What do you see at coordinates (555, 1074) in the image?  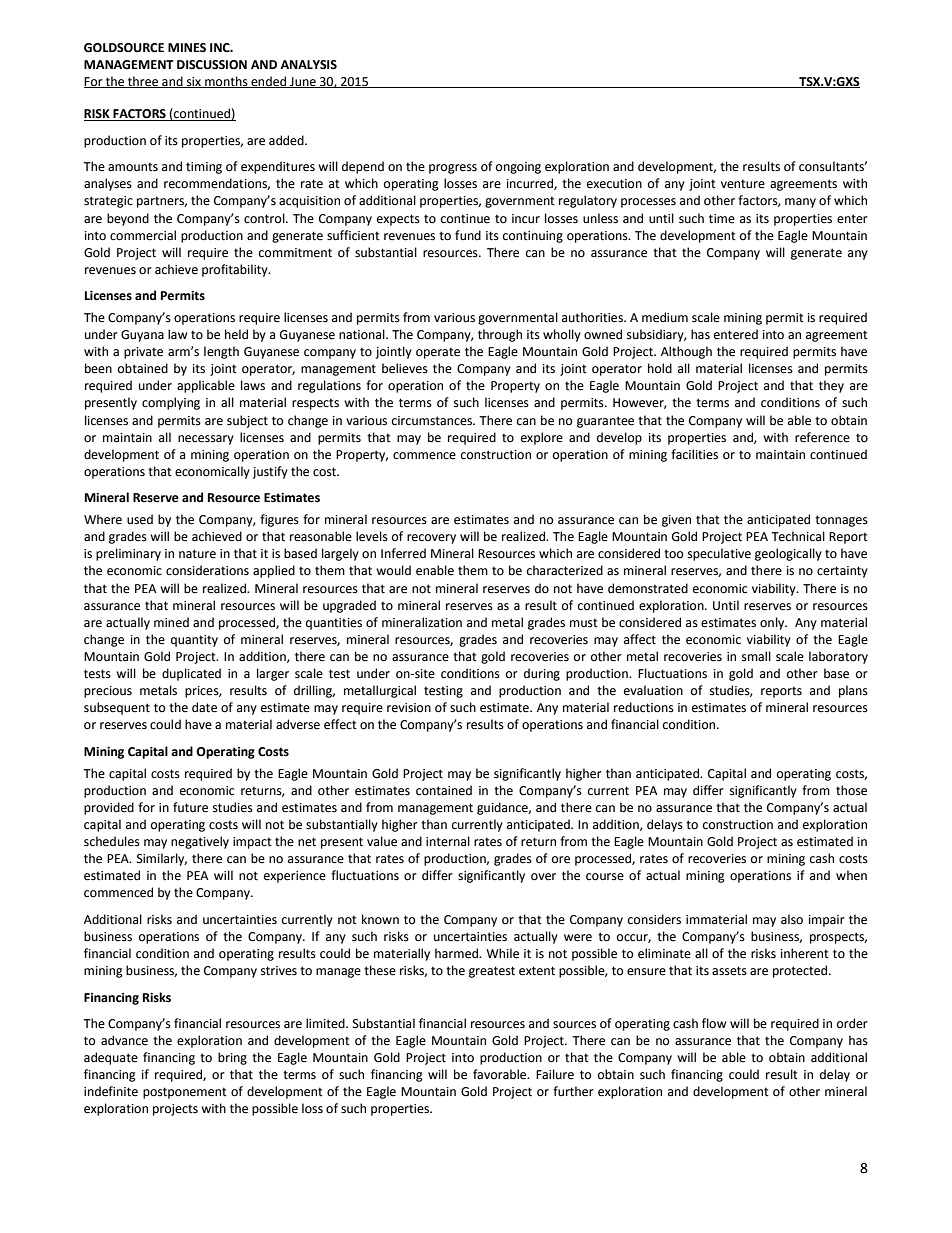 I see `Failure` at bounding box center [555, 1074].
